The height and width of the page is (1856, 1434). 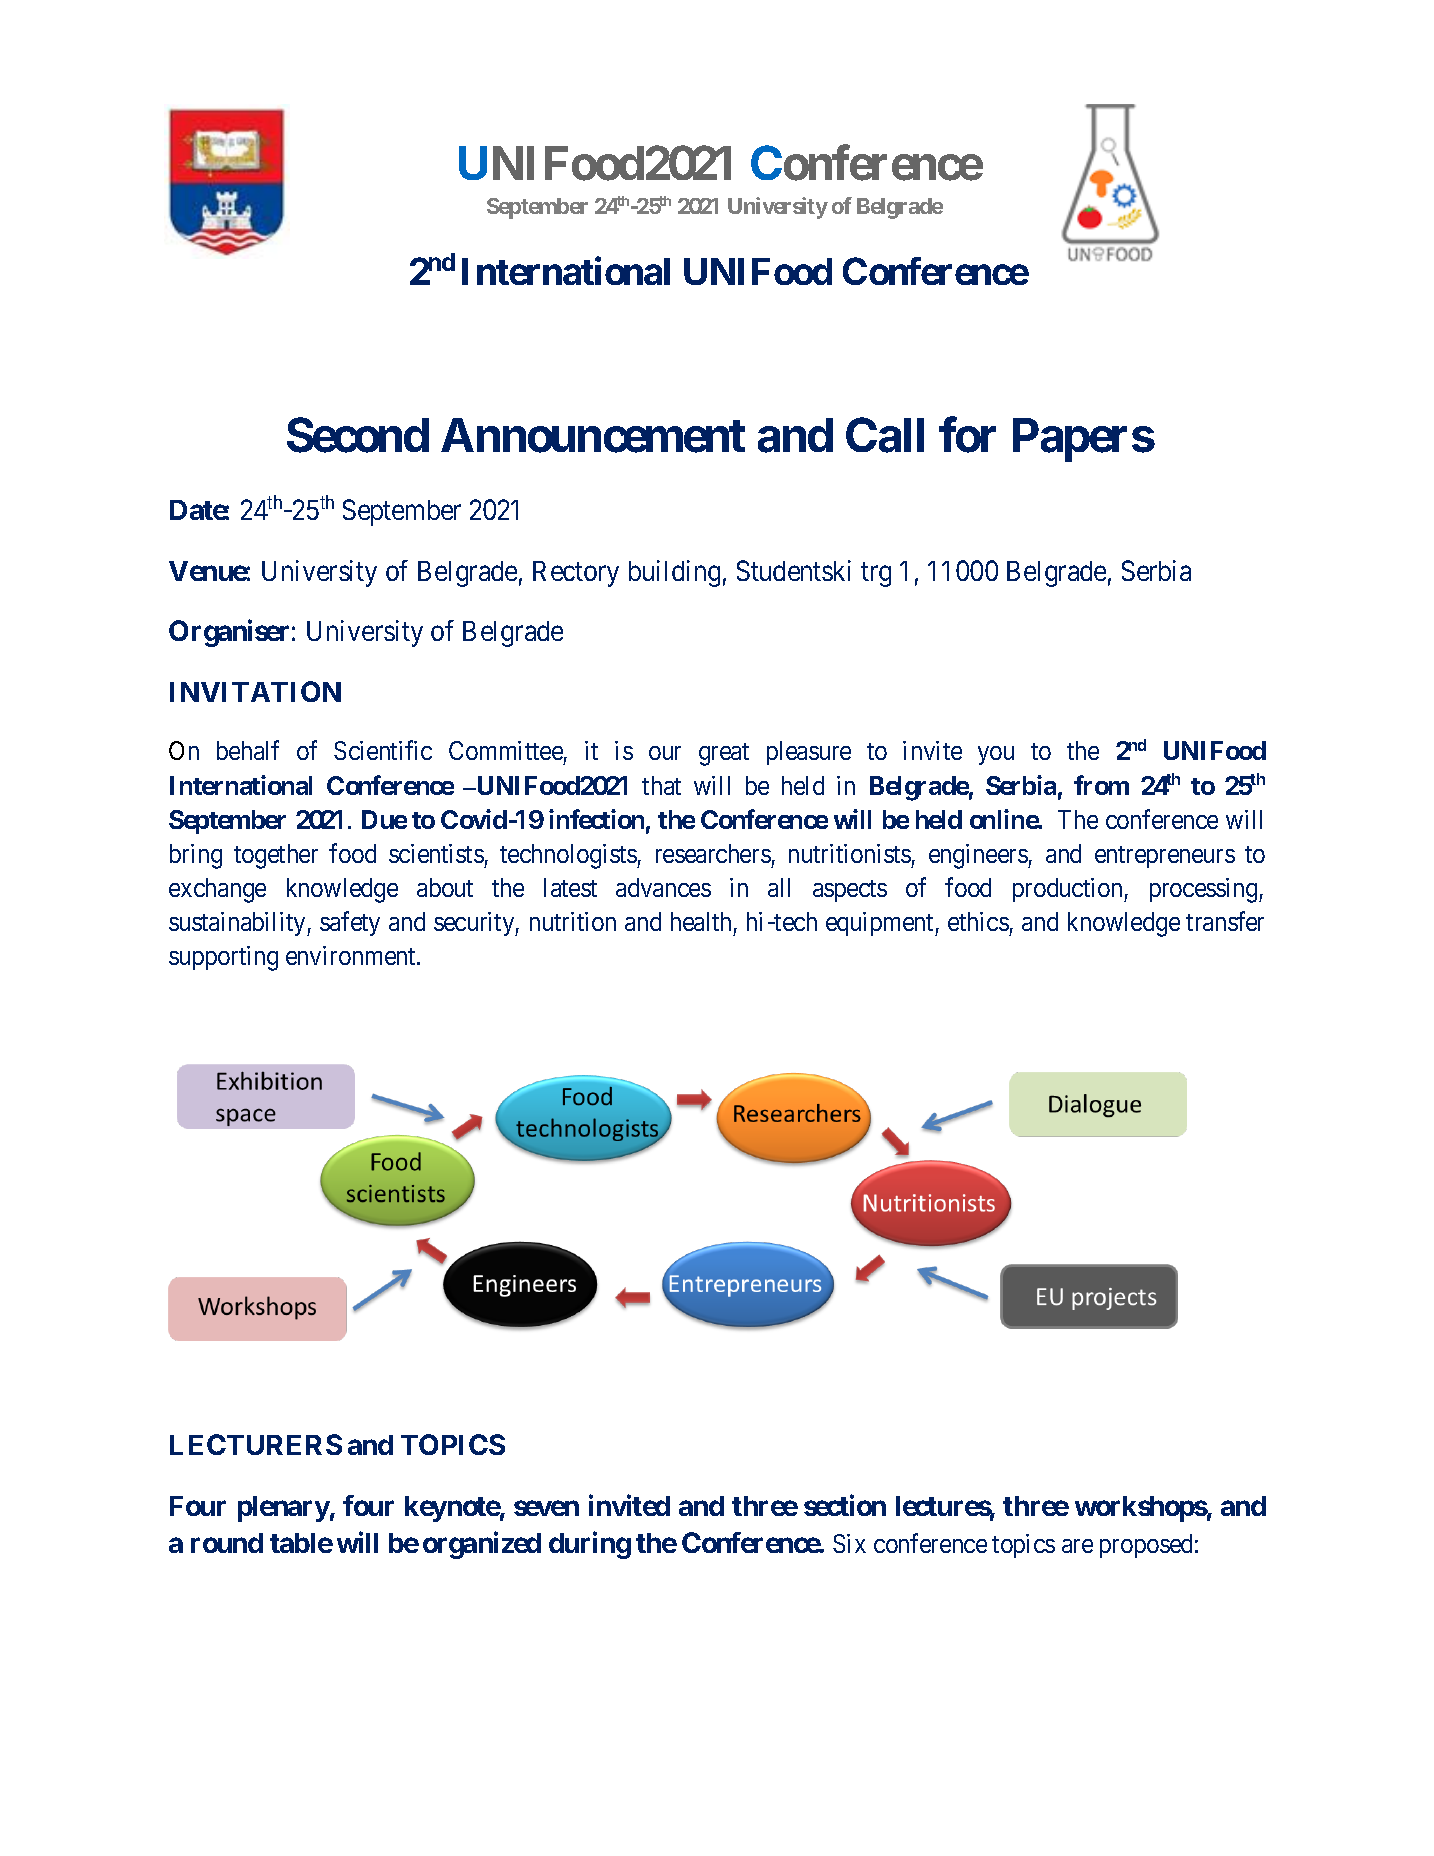 I want to click on Announcement, so click(x=593, y=435).
